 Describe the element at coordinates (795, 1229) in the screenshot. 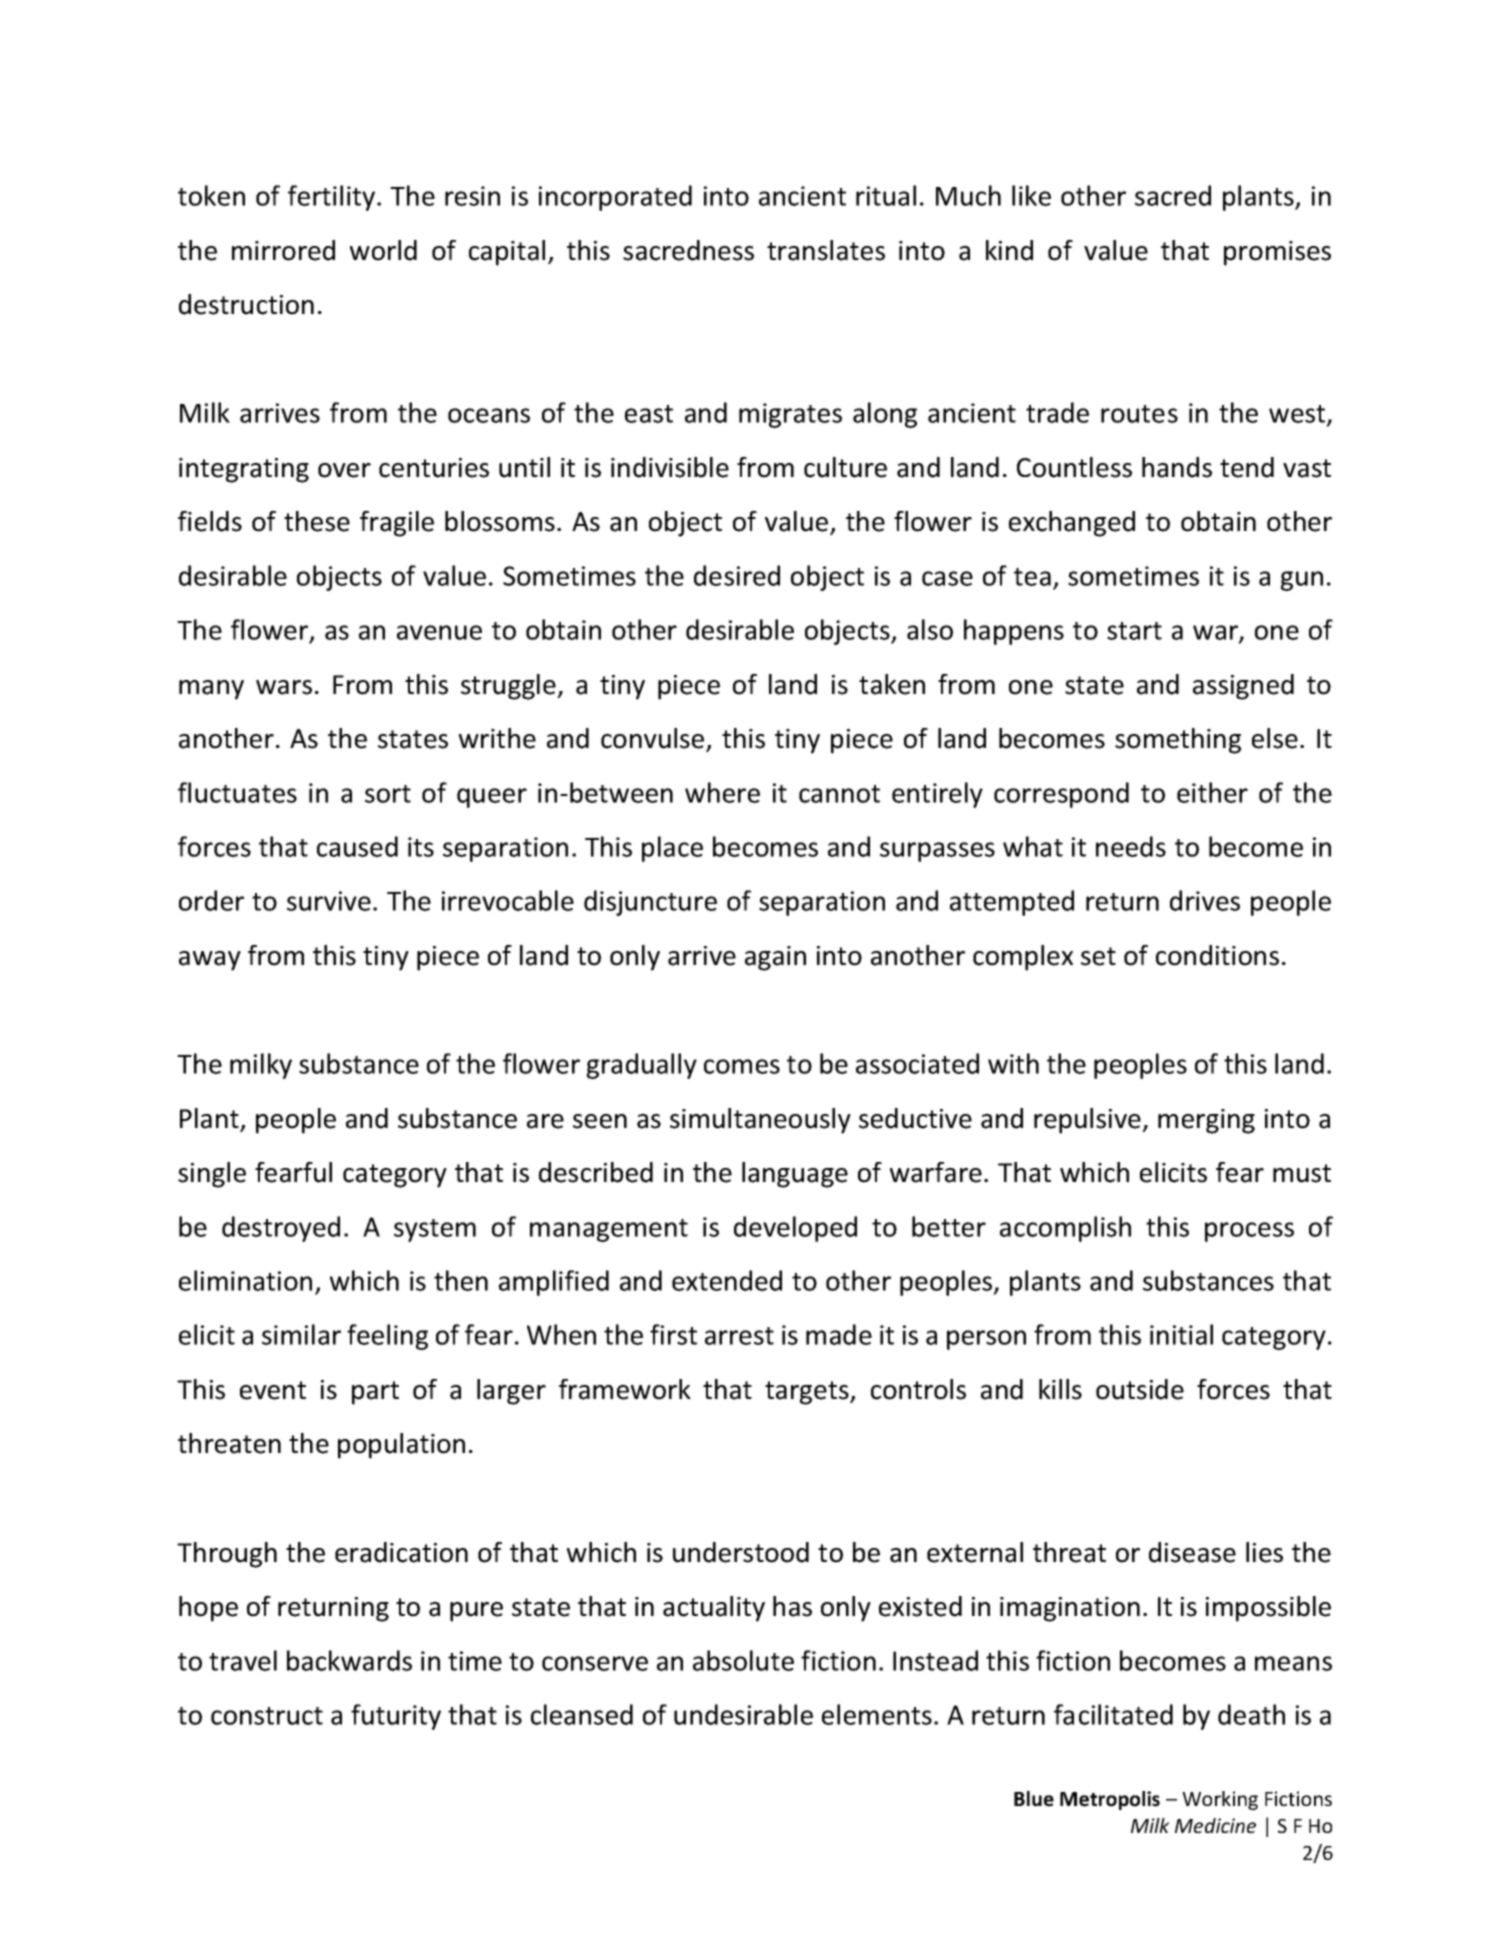

I see `developed` at that location.
